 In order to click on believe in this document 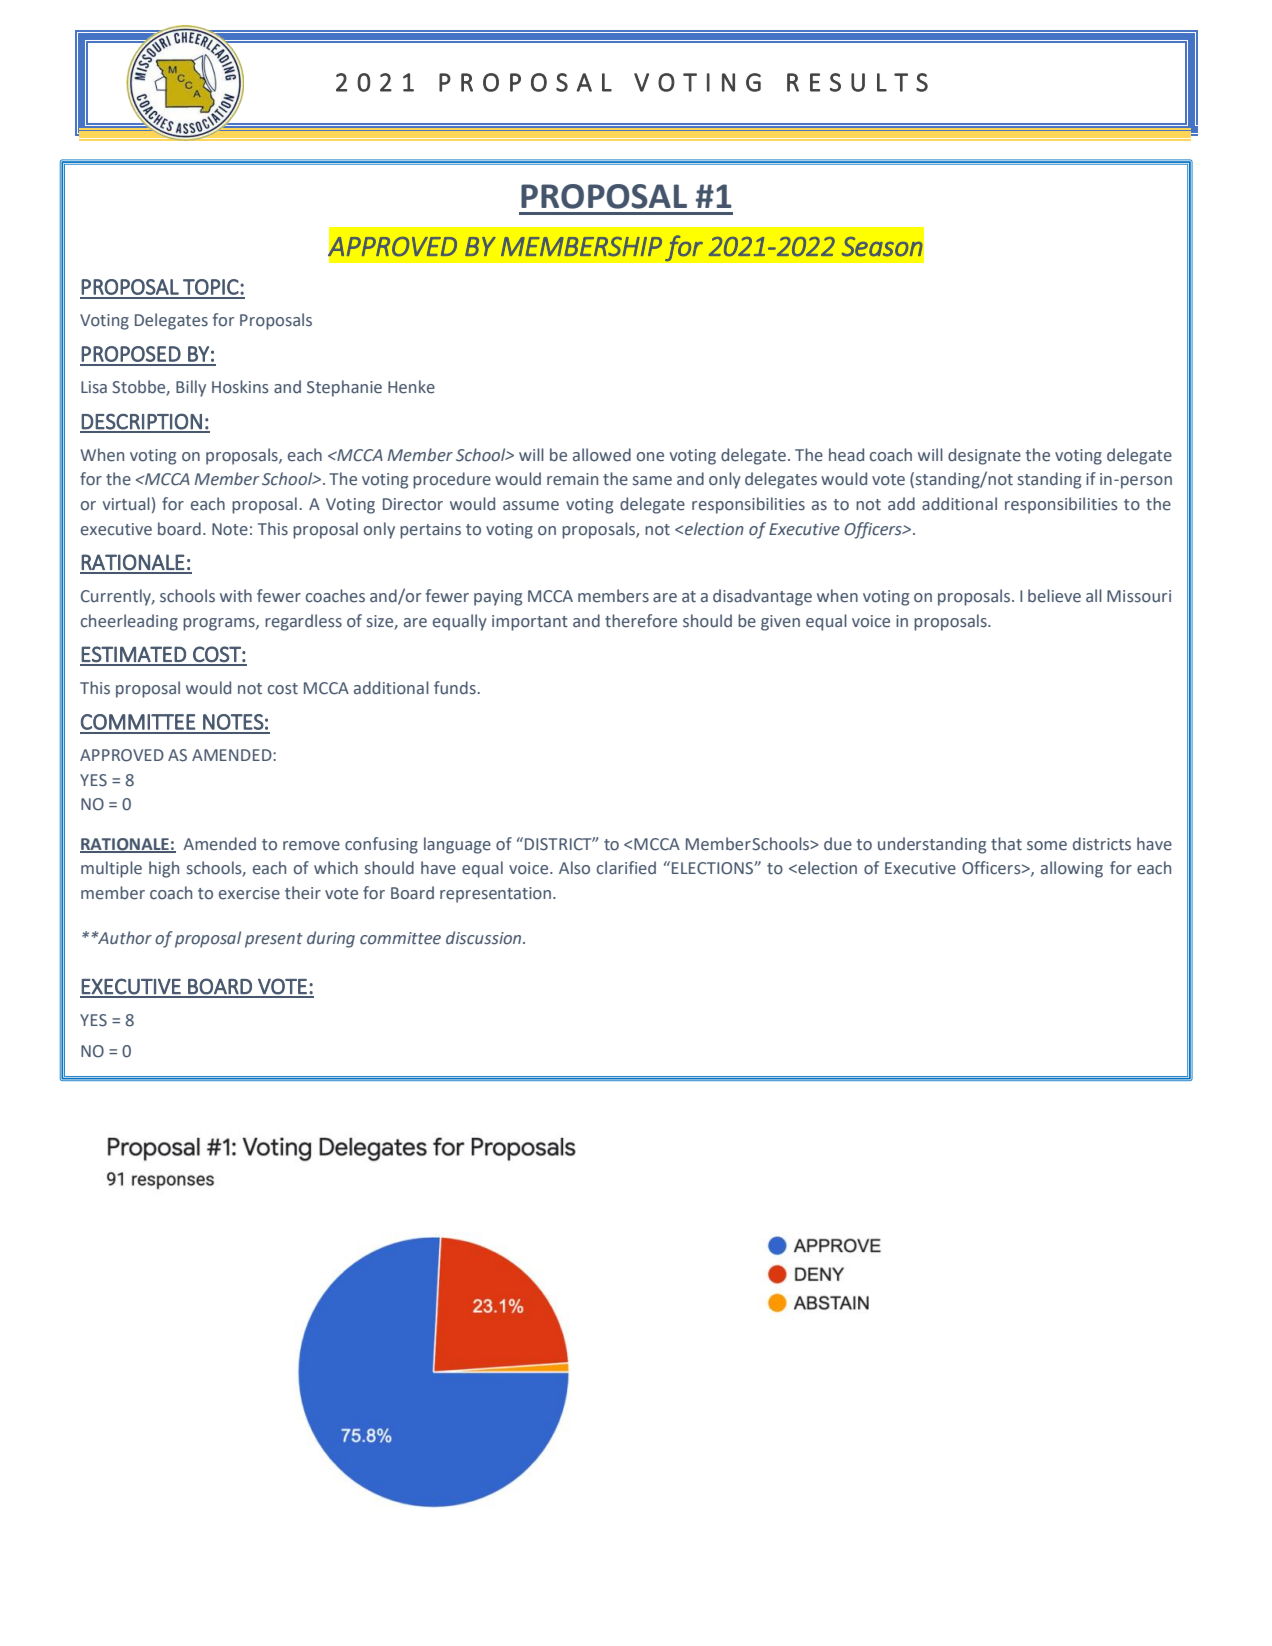, I will do `click(1054, 596)`.
